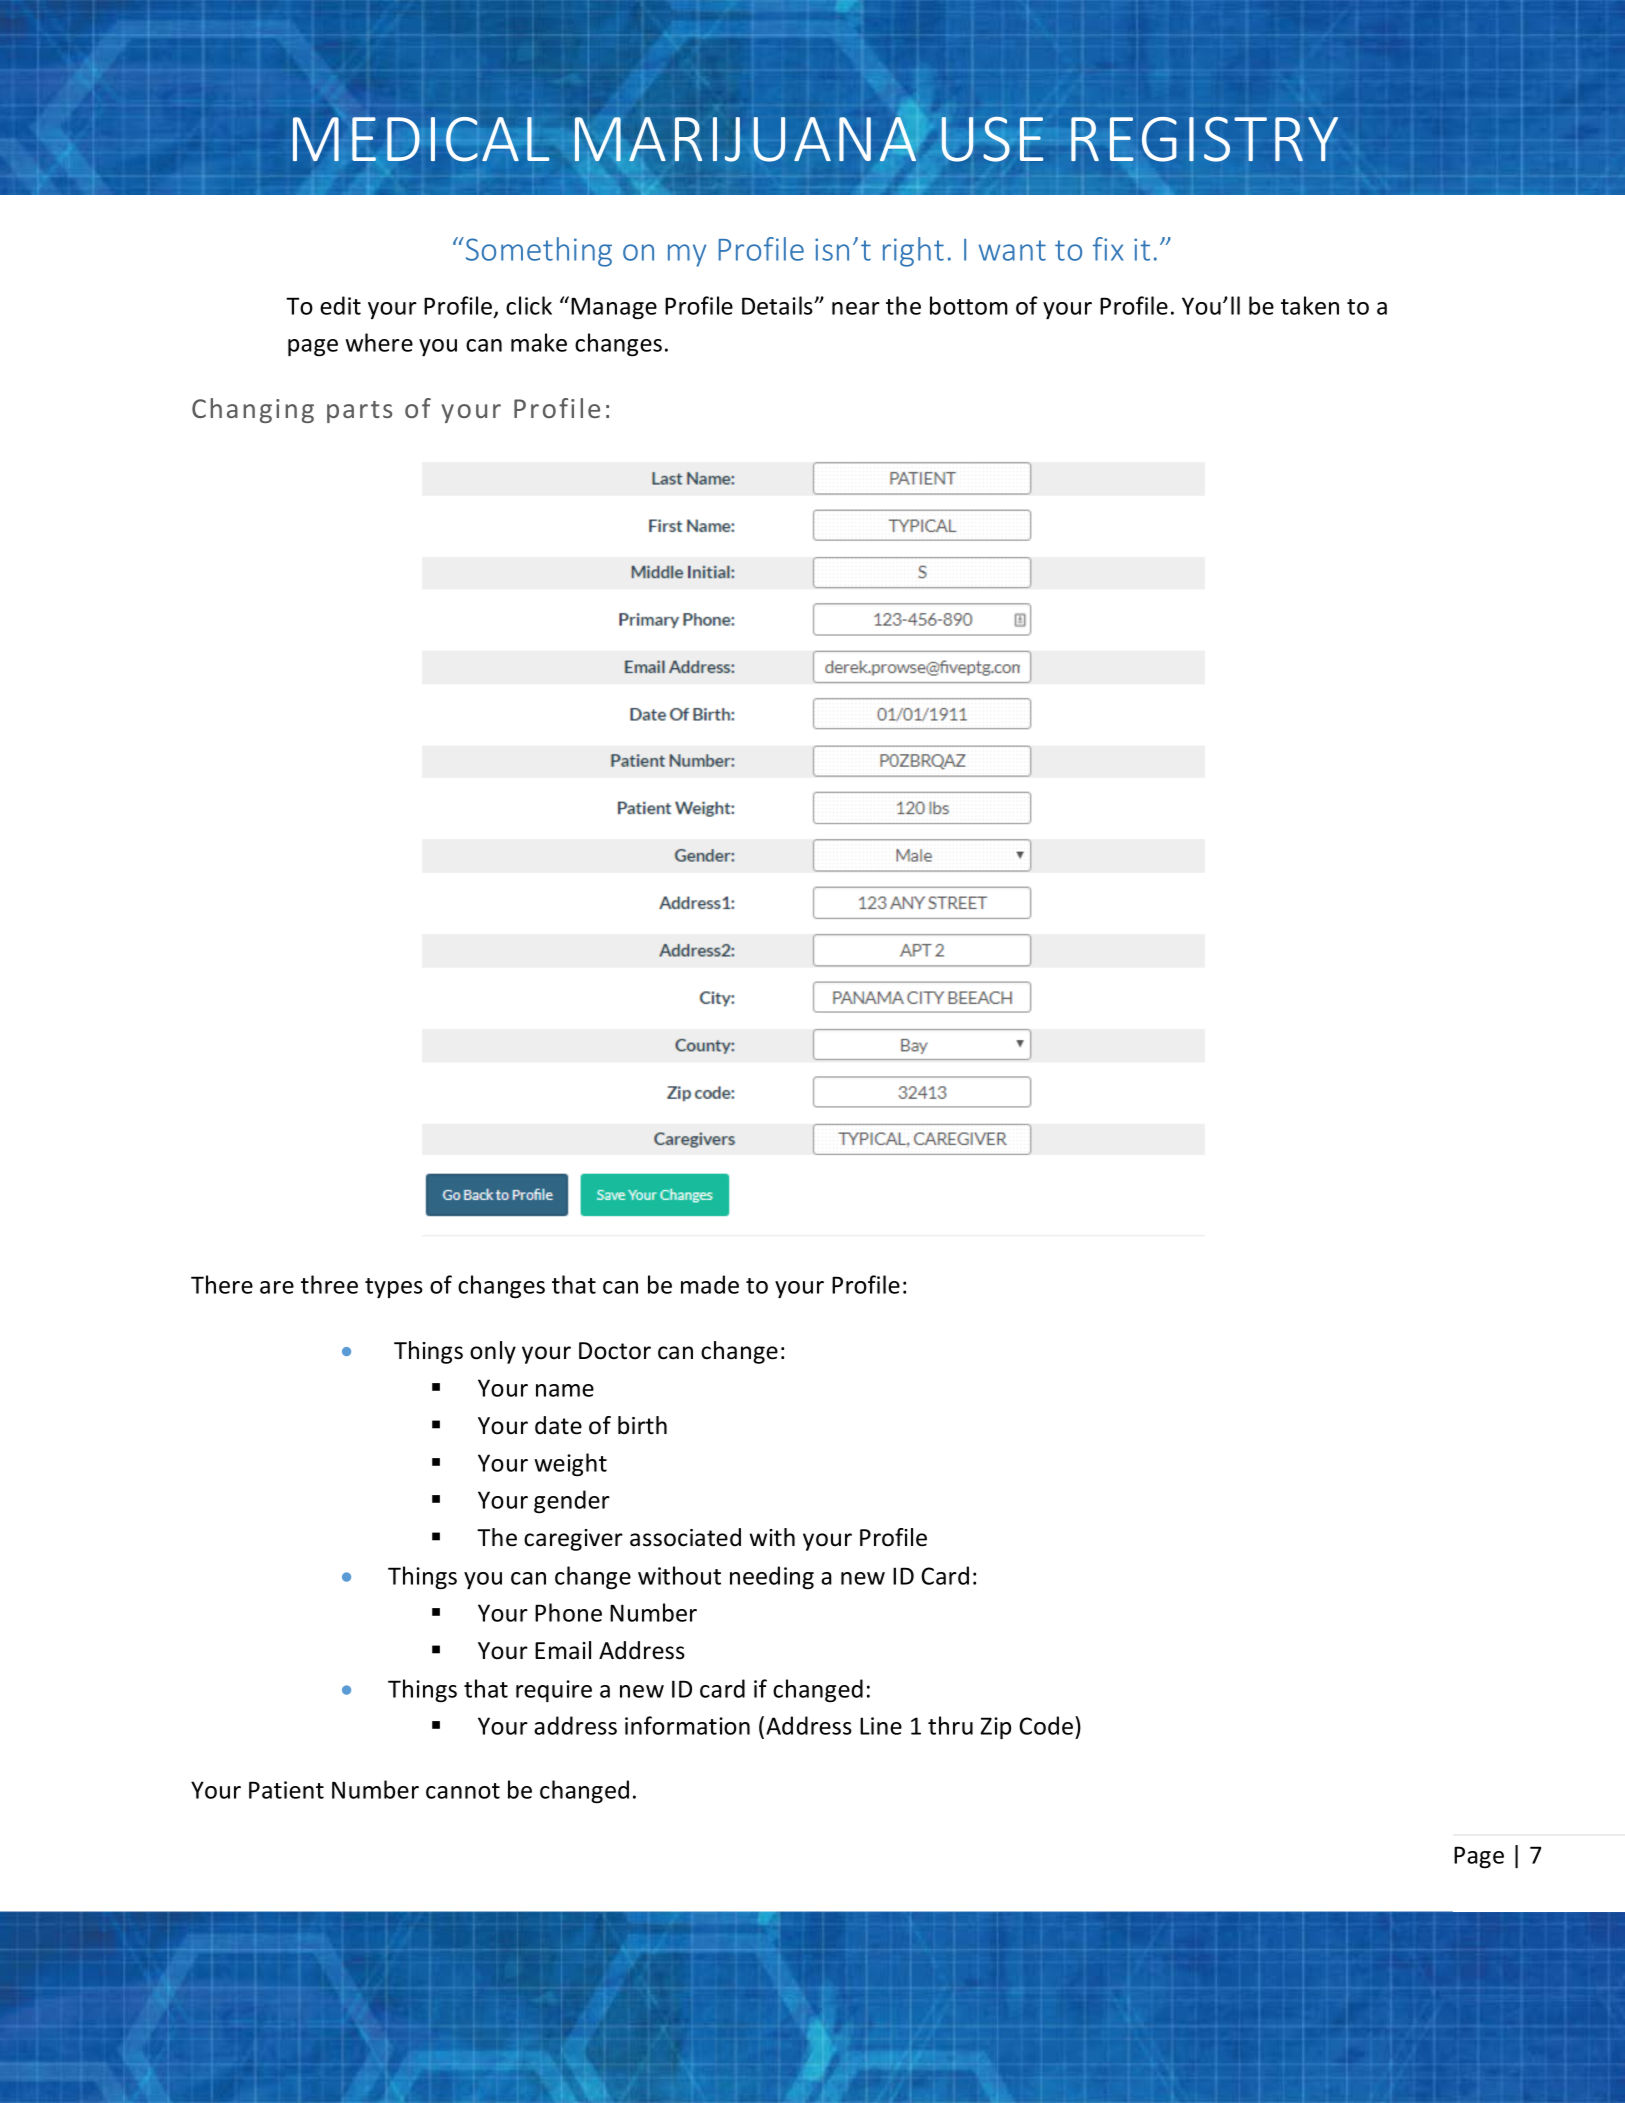 This screenshot has height=2103, width=1625. What do you see at coordinates (856, 308) in the screenshot?
I see `near` at bounding box center [856, 308].
